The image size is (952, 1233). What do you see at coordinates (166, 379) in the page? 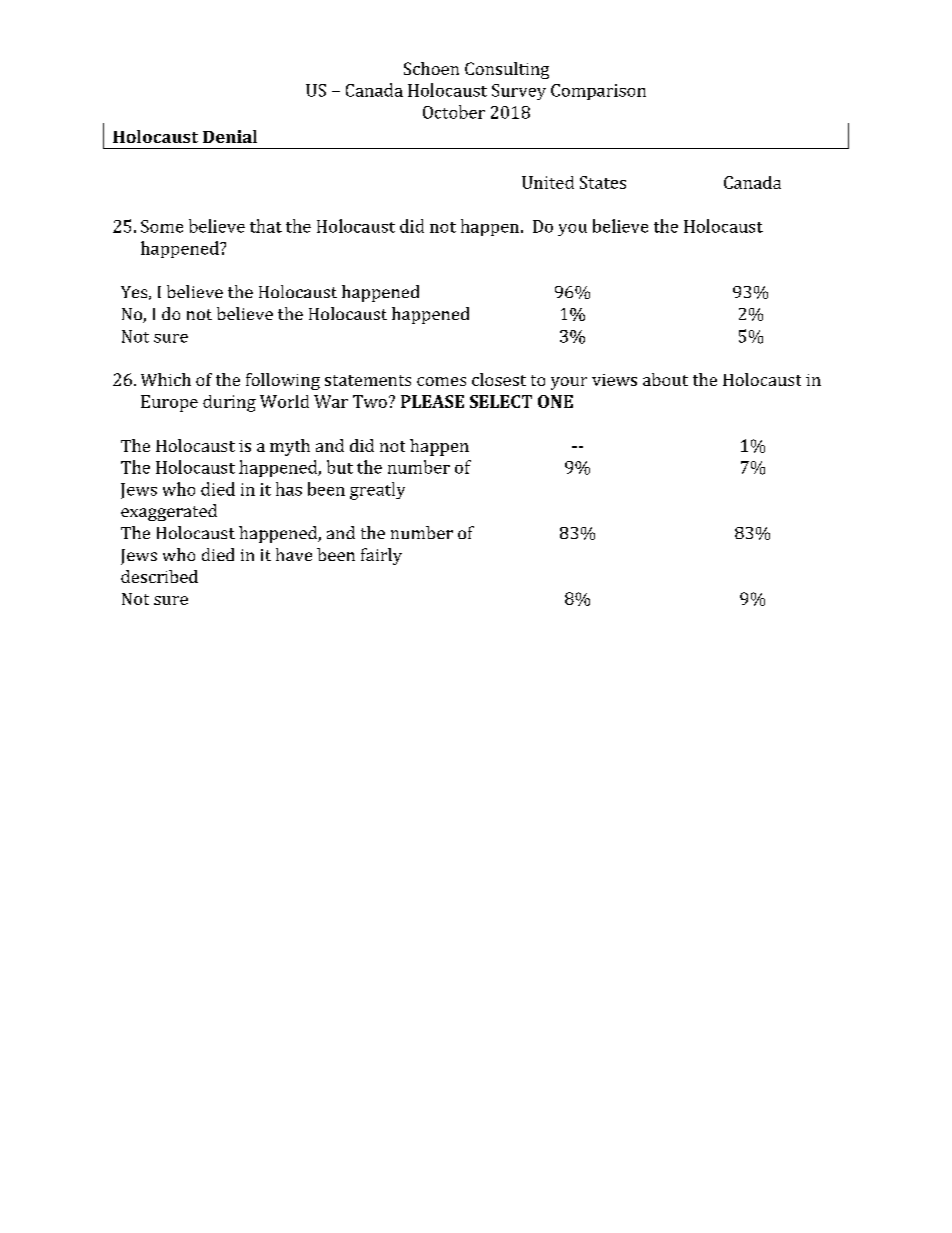
I see `Which` at bounding box center [166, 379].
